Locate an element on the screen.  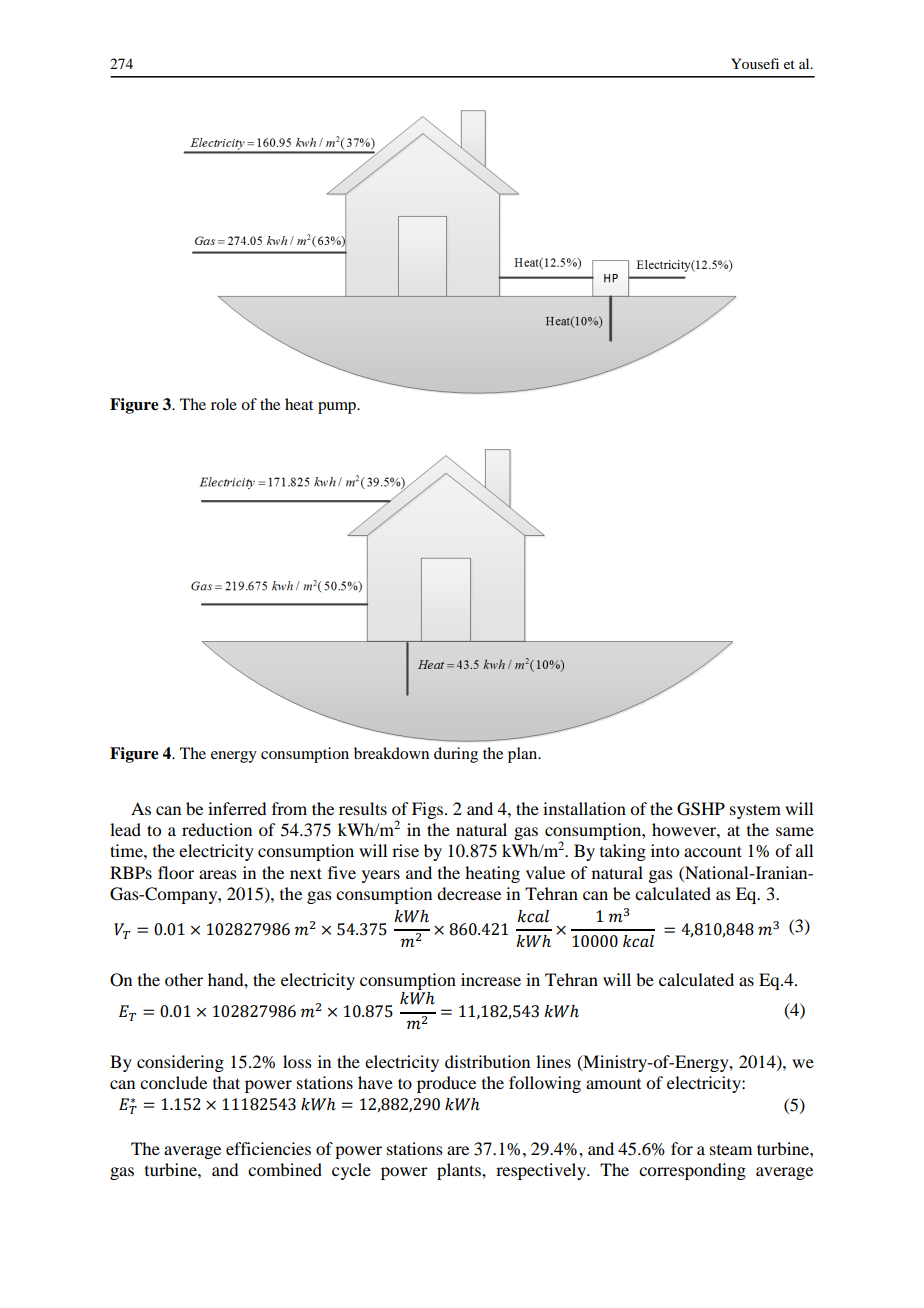
same is located at coordinates (795, 831).
